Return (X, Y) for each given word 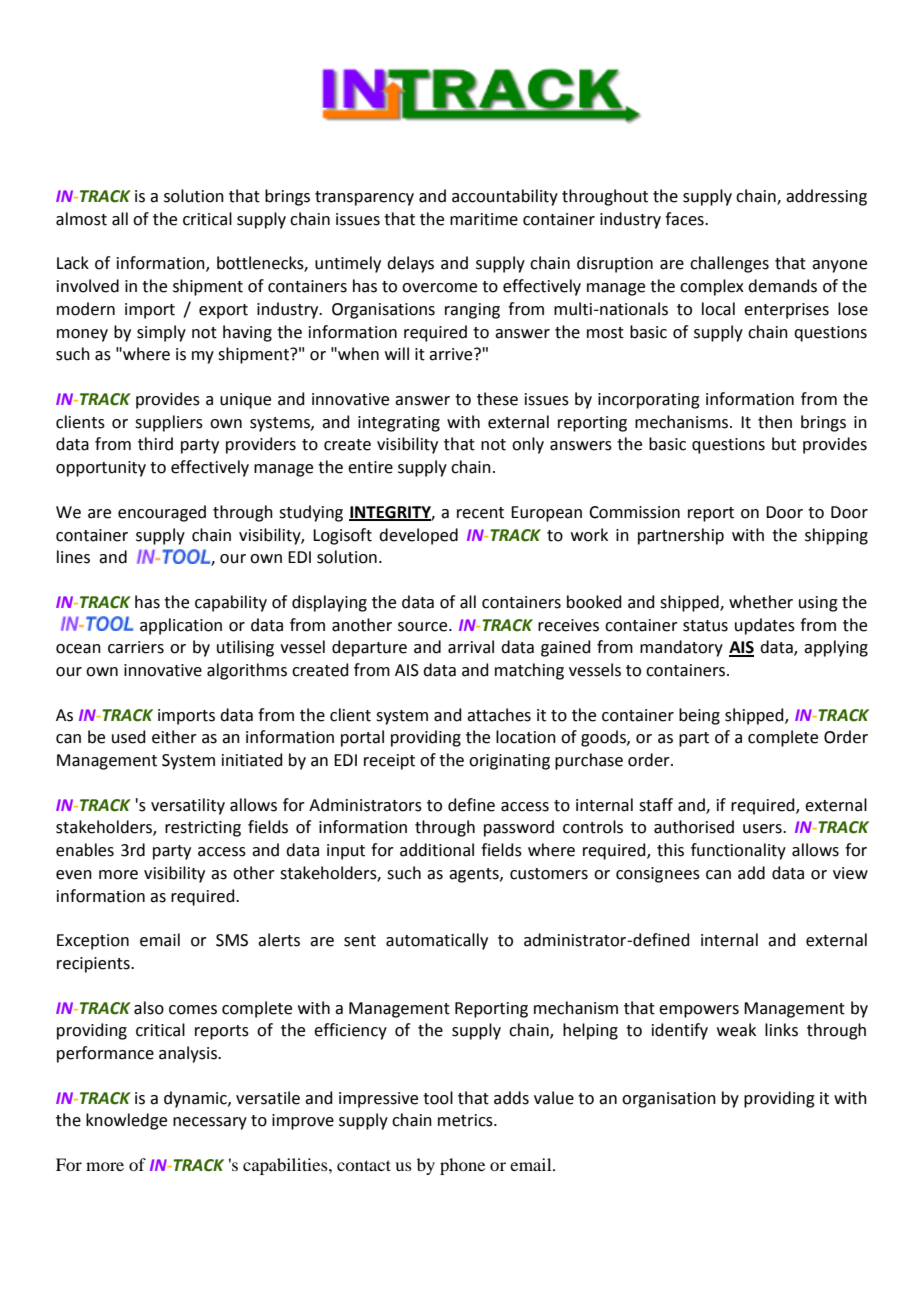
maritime (484, 219)
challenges (729, 264)
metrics (466, 1120)
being (699, 716)
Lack (73, 263)
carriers (136, 647)
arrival (471, 647)
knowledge (126, 1121)
